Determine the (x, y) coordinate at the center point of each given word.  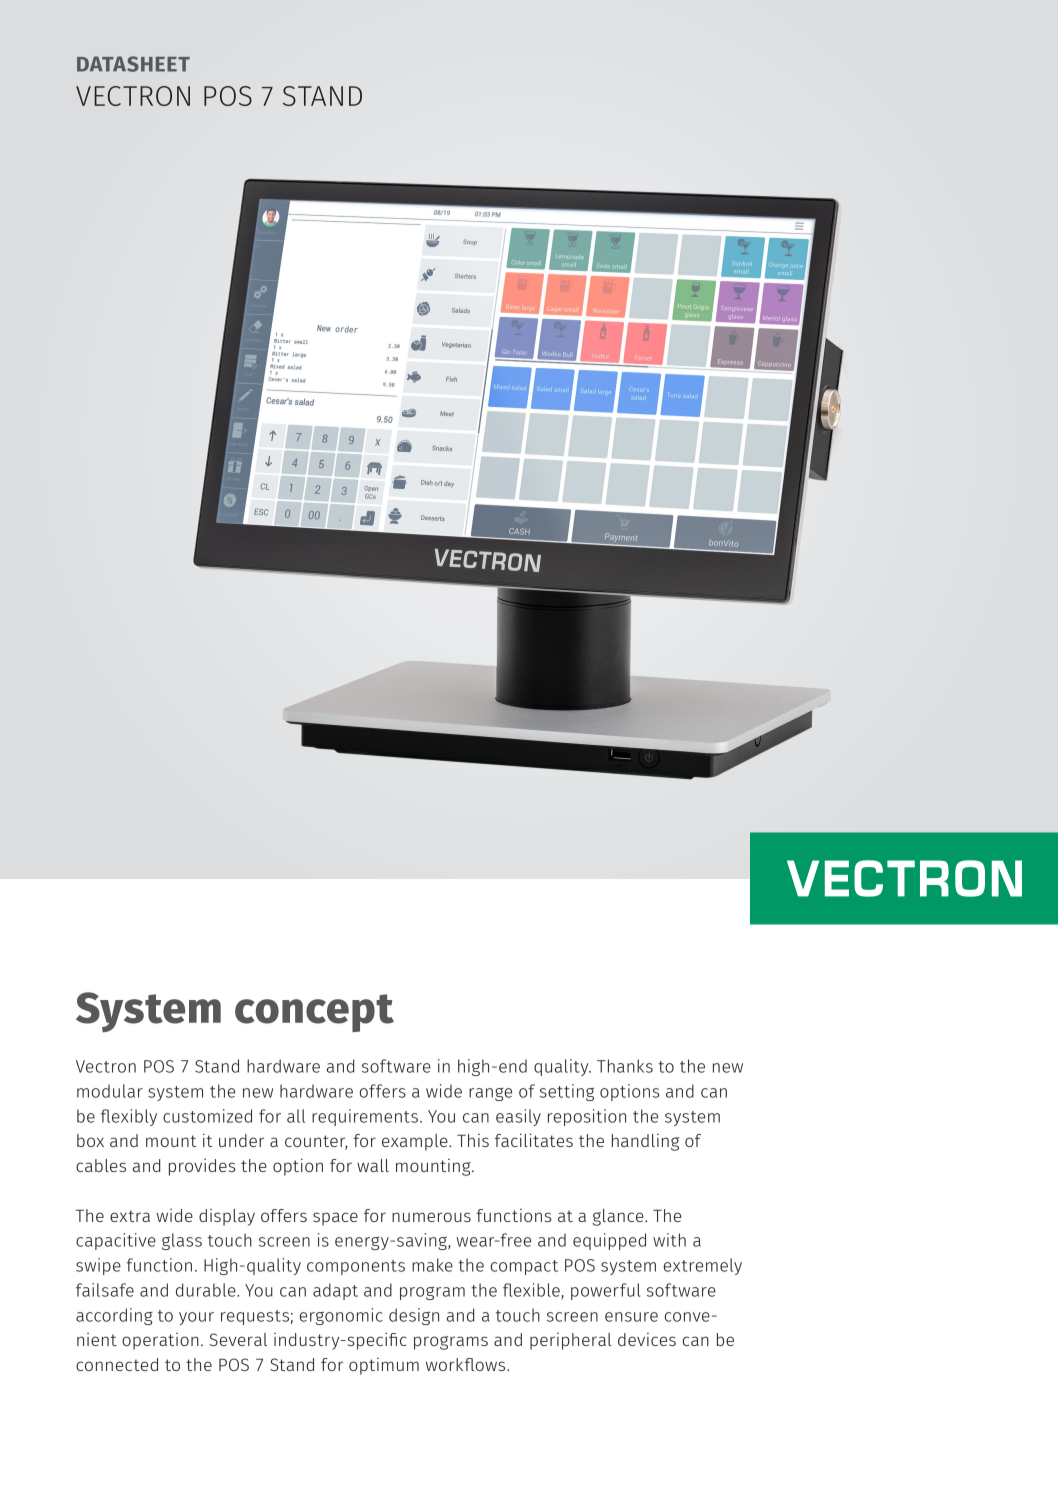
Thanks (625, 1066)
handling (645, 1142)
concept (314, 1013)
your (196, 1318)
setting (567, 1092)
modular (110, 1091)
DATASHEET (133, 64)
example (416, 1142)
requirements (365, 1117)
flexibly (129, 1117)
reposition (587, 1117)
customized (207, 1116)
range (490, 1094)
